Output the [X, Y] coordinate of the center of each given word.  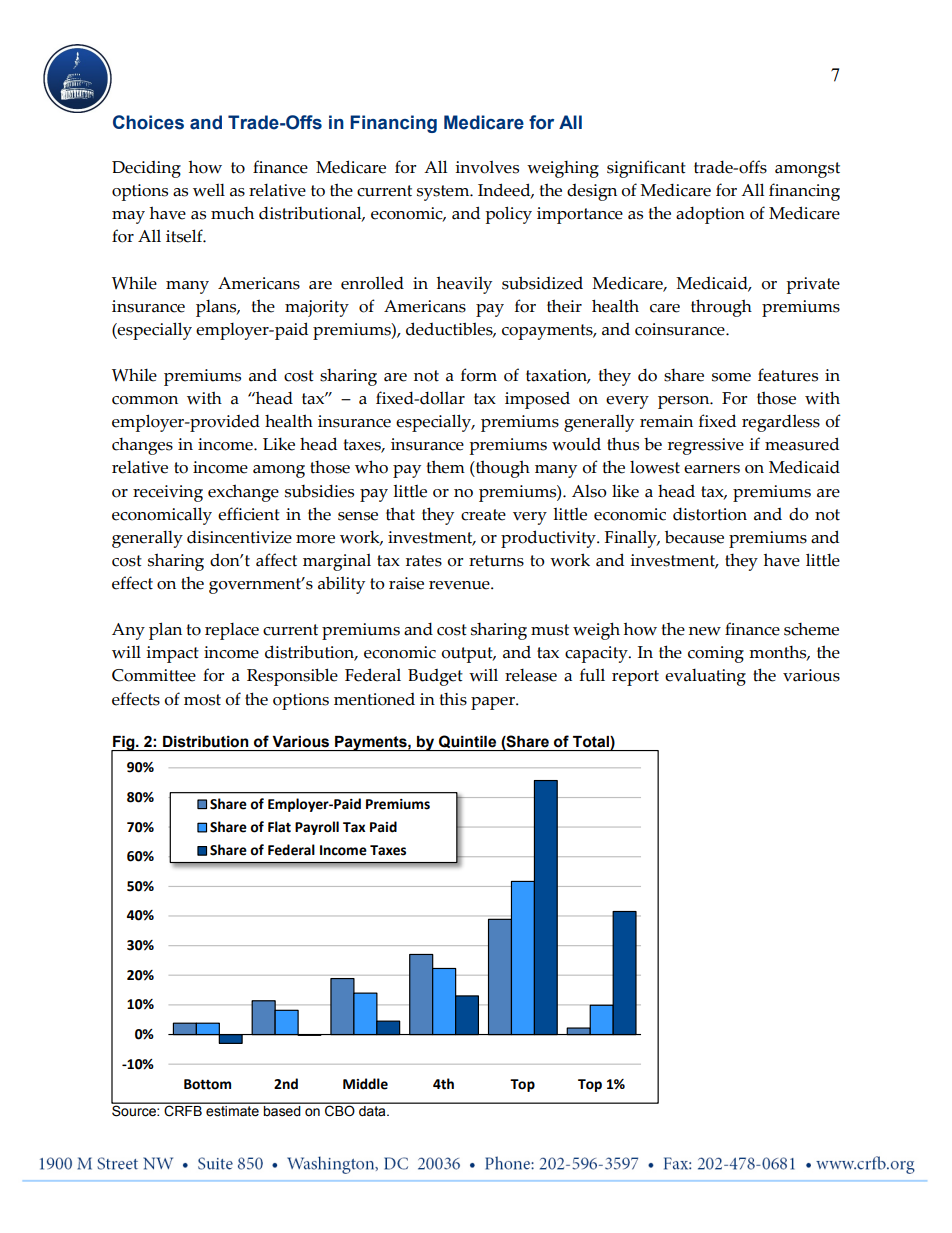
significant [646, 169]
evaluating [705, 677]
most [202, 700]
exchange [243, 493]
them [445, 467]
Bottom [207, 1084]
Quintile [468, 743]
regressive [706, 446]
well [209, 190]
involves [487, 167]
